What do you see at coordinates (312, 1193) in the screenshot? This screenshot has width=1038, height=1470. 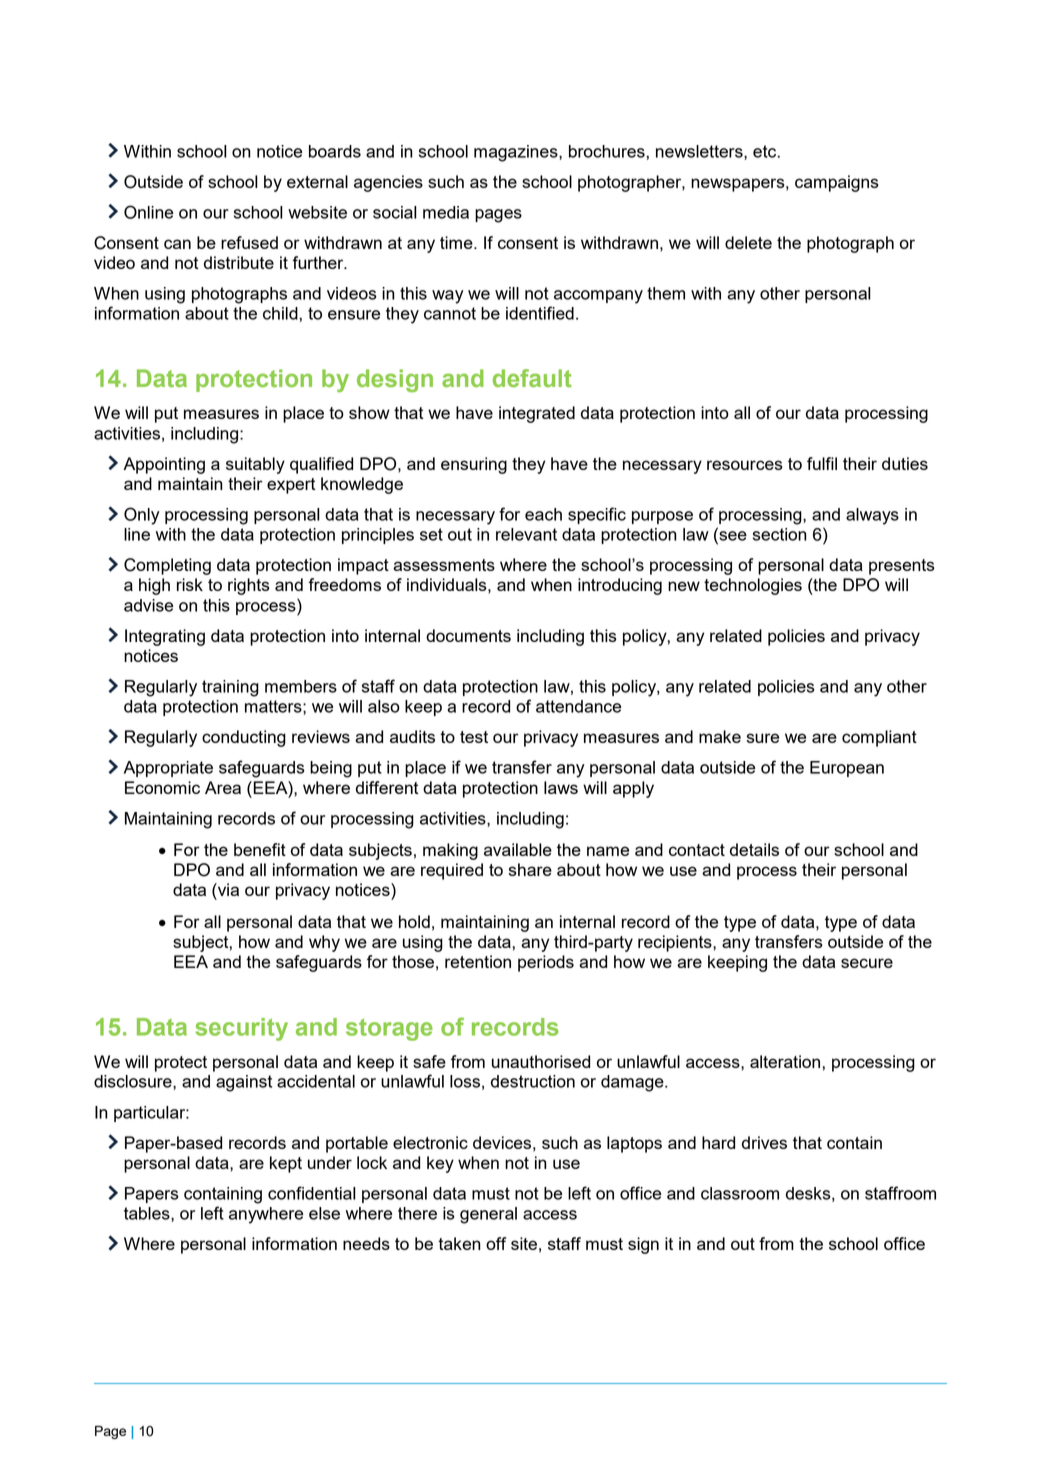 I see `confidential` at bounding box center [312, 1193].
